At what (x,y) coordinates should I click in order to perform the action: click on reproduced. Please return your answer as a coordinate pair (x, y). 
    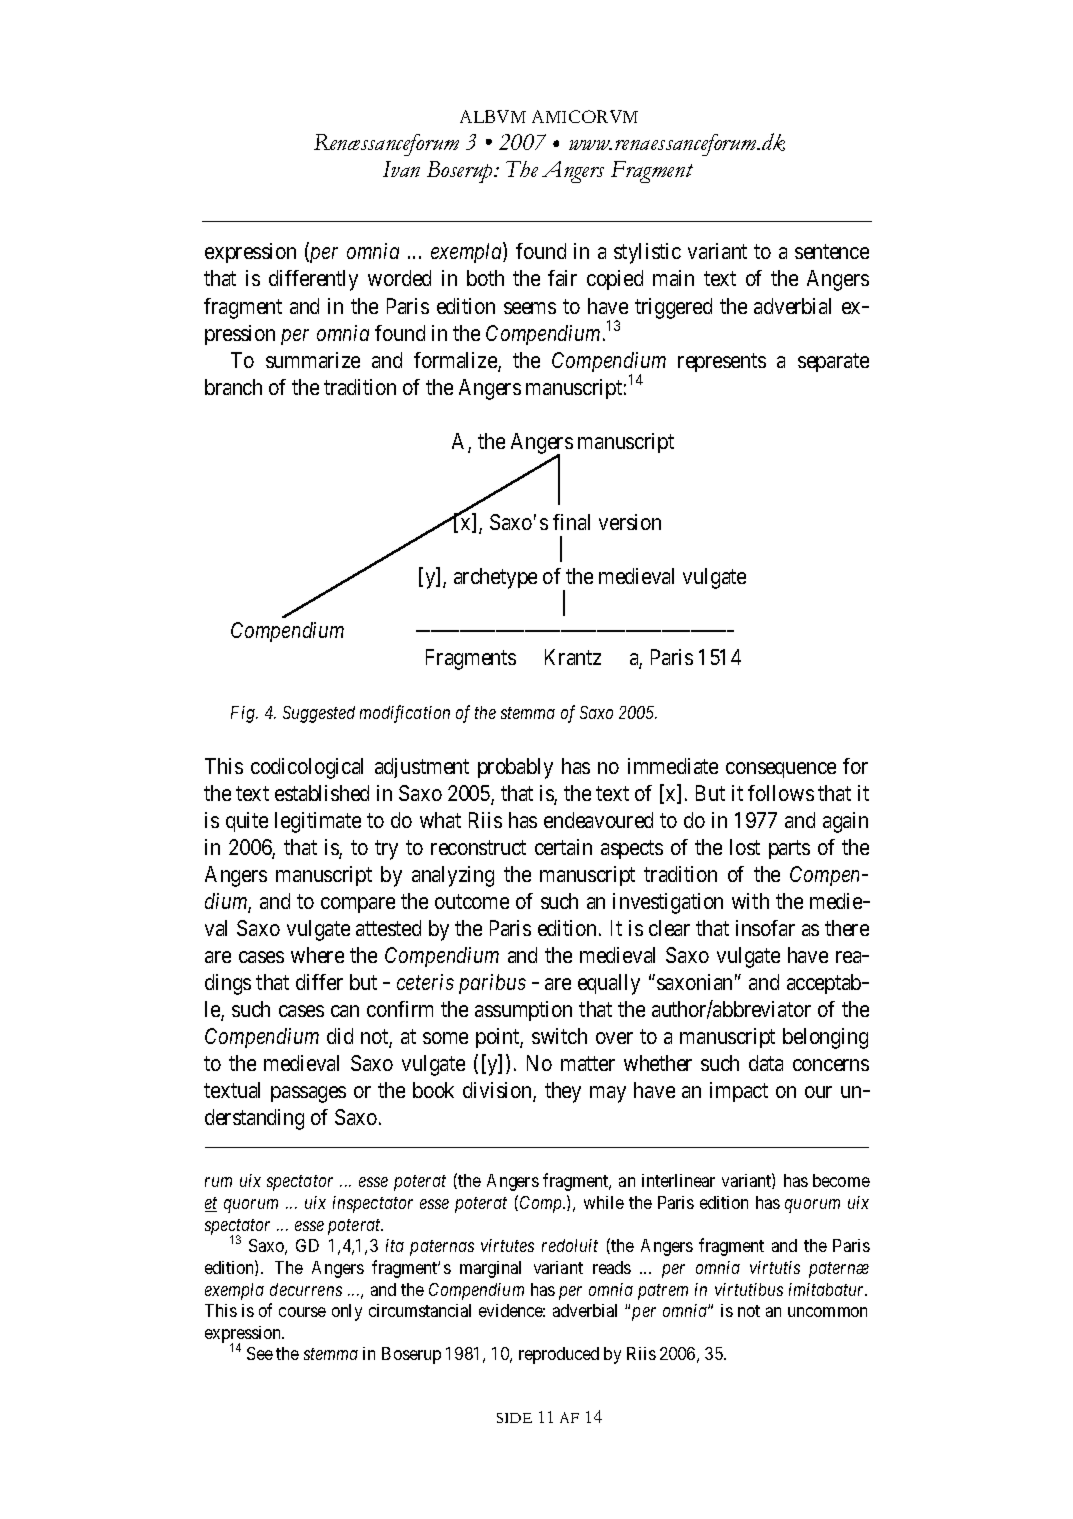
    Looking at the image, I should click on (559, 1355).
